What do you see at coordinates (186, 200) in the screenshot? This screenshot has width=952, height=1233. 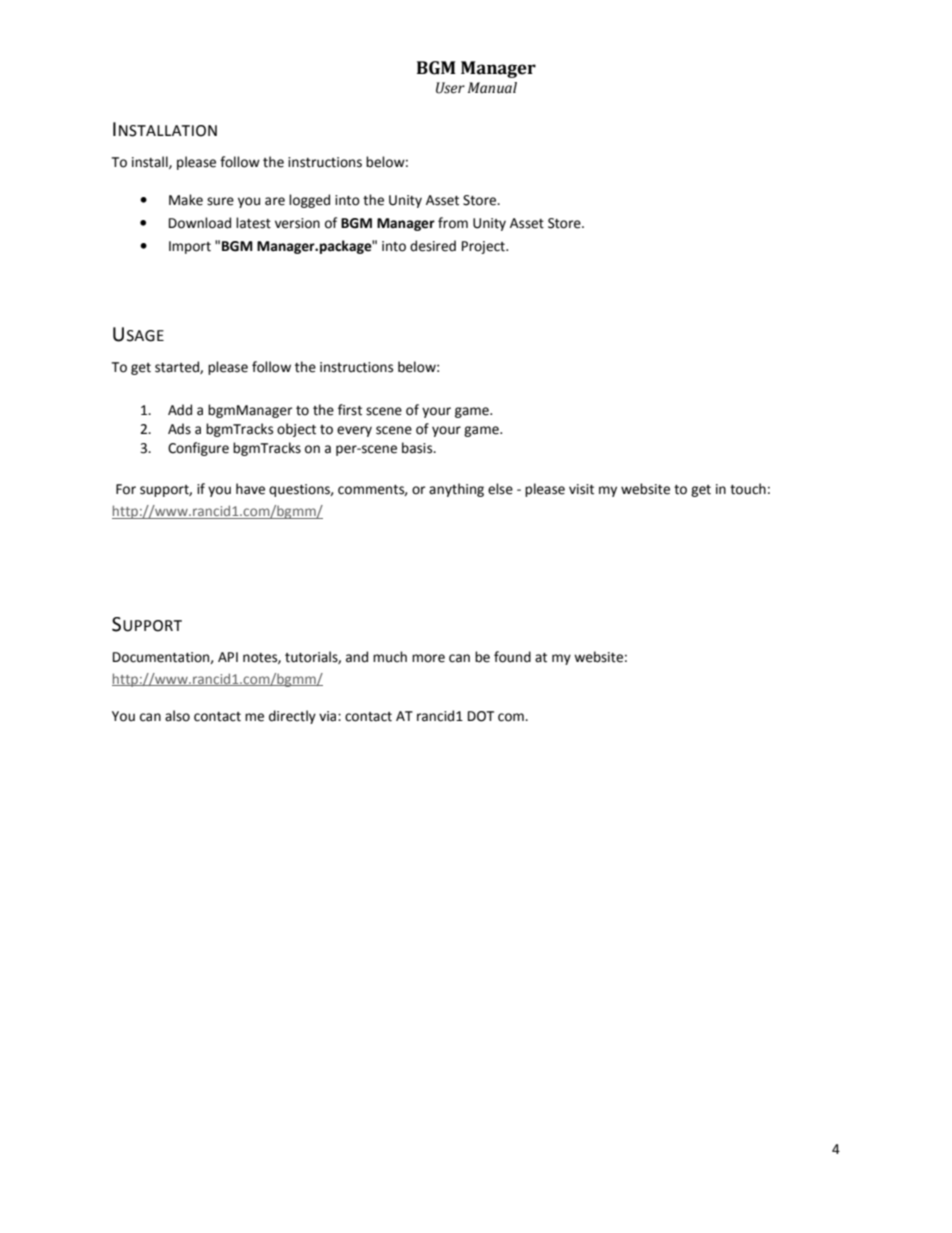 I see `Make` at bounding box center [186, 200].
